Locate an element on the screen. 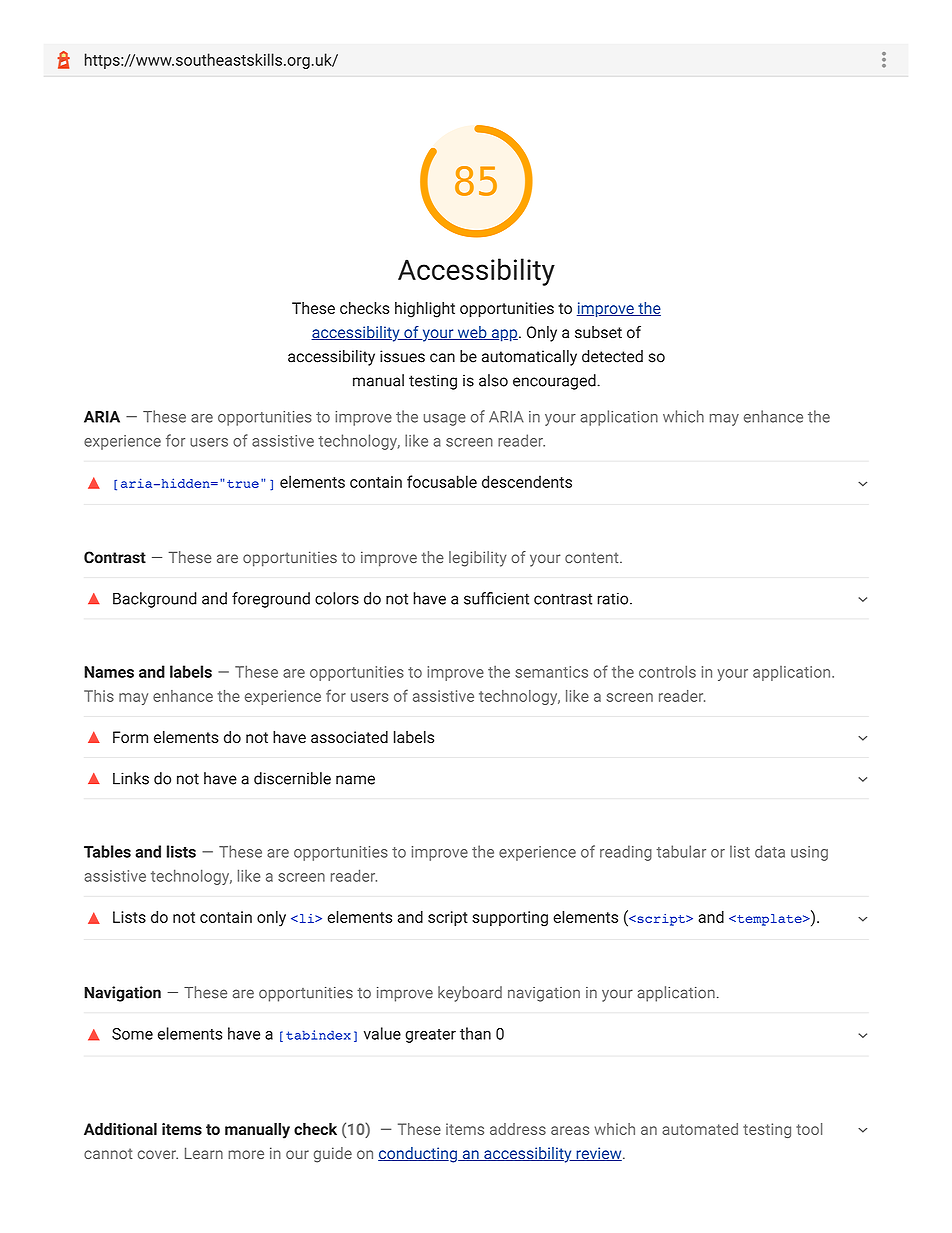 Image resolution: width=952 pixels, height=1233 pixels. associated is located at coordinates (349, 737).
